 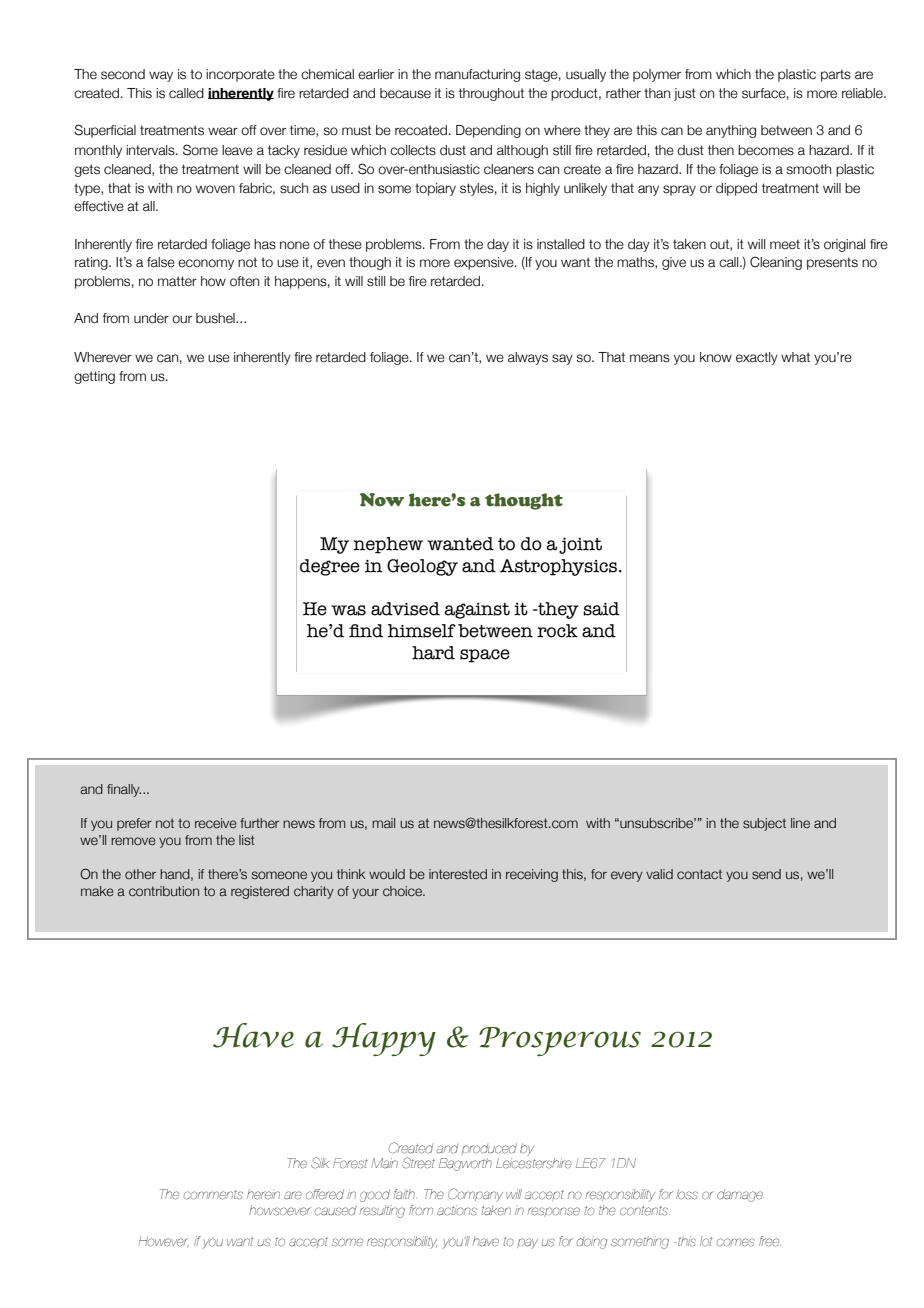 What do you see at coordinates (601, 609) in the screenshot?
I see `said` at bounding box center [601, 609].
